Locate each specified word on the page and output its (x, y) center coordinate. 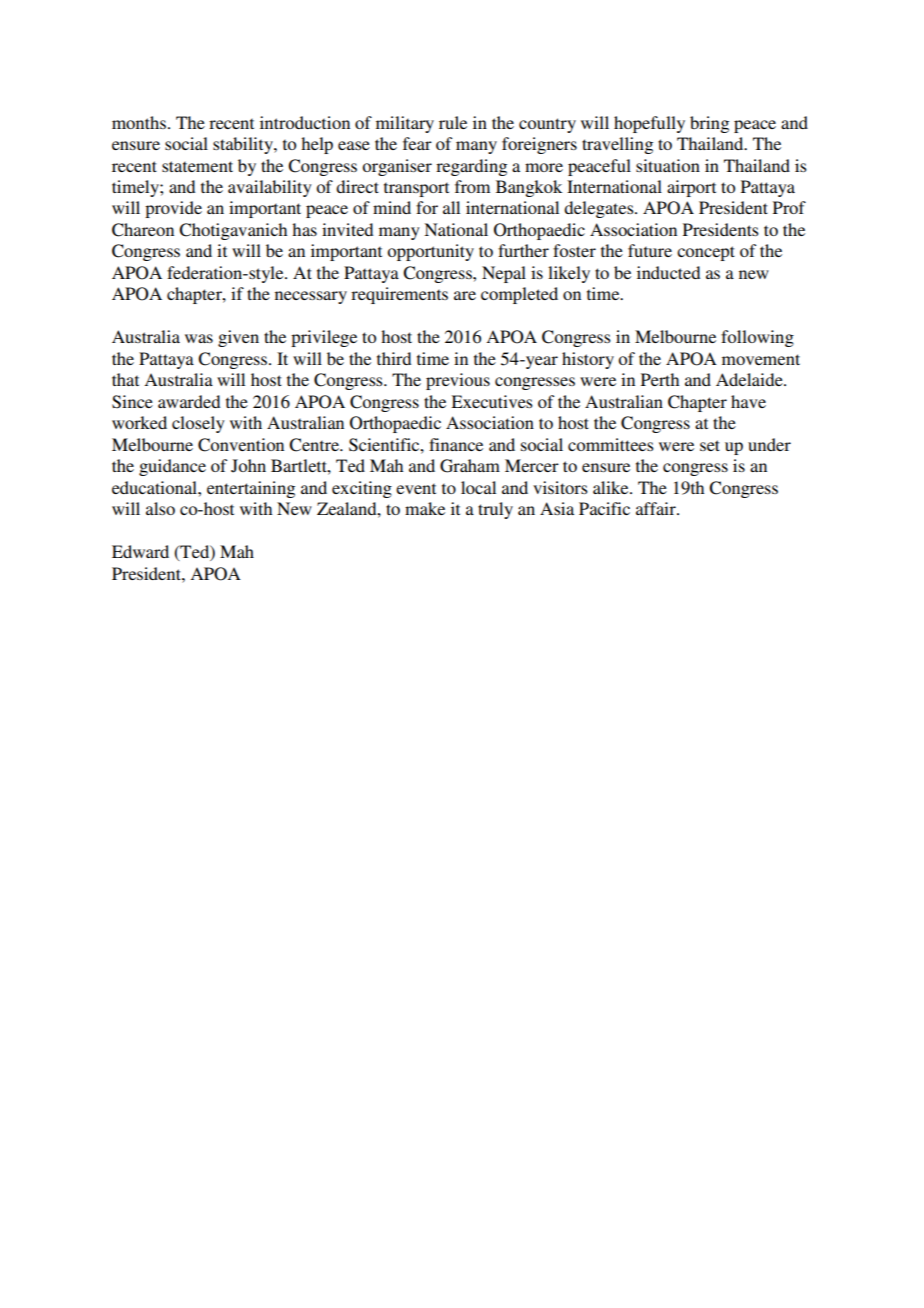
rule (453, 122)
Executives (492, 401)
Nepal (504, 274)
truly (495, 510)
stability (244, 145)
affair (657, 508)
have (748, 401)
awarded (189, 401)
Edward (140, 551)
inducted (668, 272)
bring (709, 124)
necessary (311, 297)
